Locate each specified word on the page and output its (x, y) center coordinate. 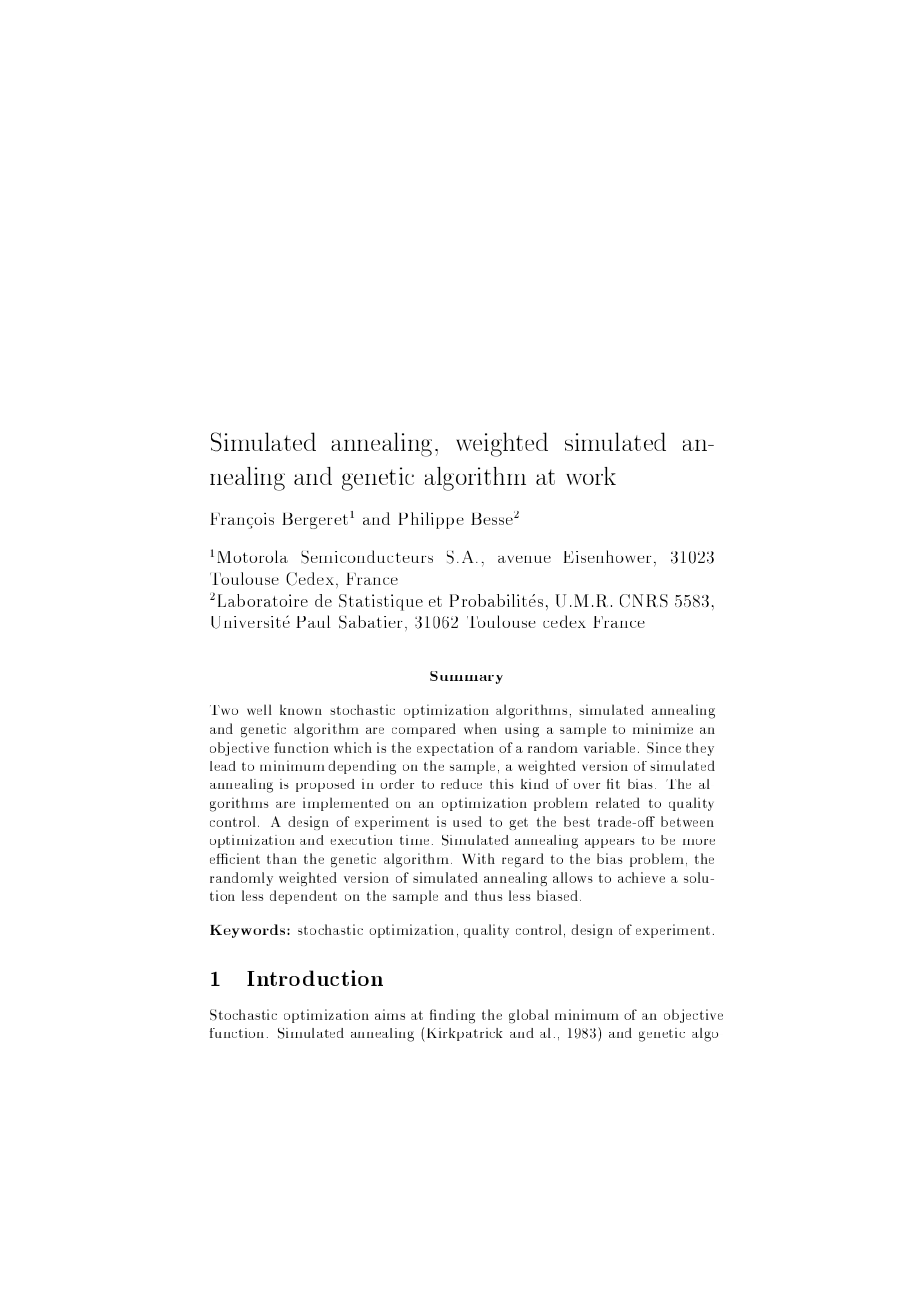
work (591, 476)
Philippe (431, 520)
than (282, 858)
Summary (466, 677)
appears (610, 843)
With (478, 858)
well (259, 709)
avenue (524, 559)
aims (390, 1014)
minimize (663, 728)
